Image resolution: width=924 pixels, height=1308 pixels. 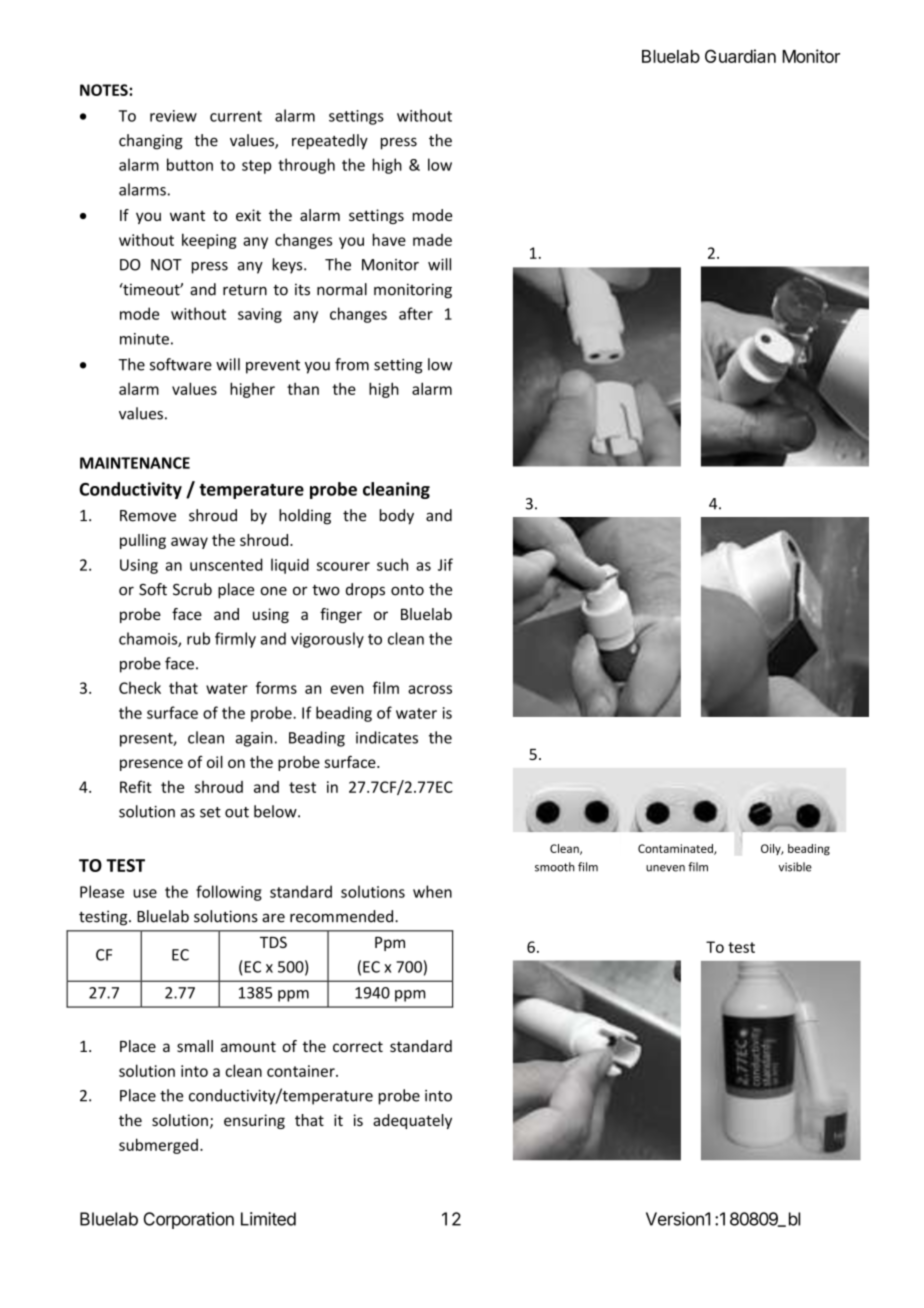 I want to click on repeatedly, so click(x=330, y=142).
